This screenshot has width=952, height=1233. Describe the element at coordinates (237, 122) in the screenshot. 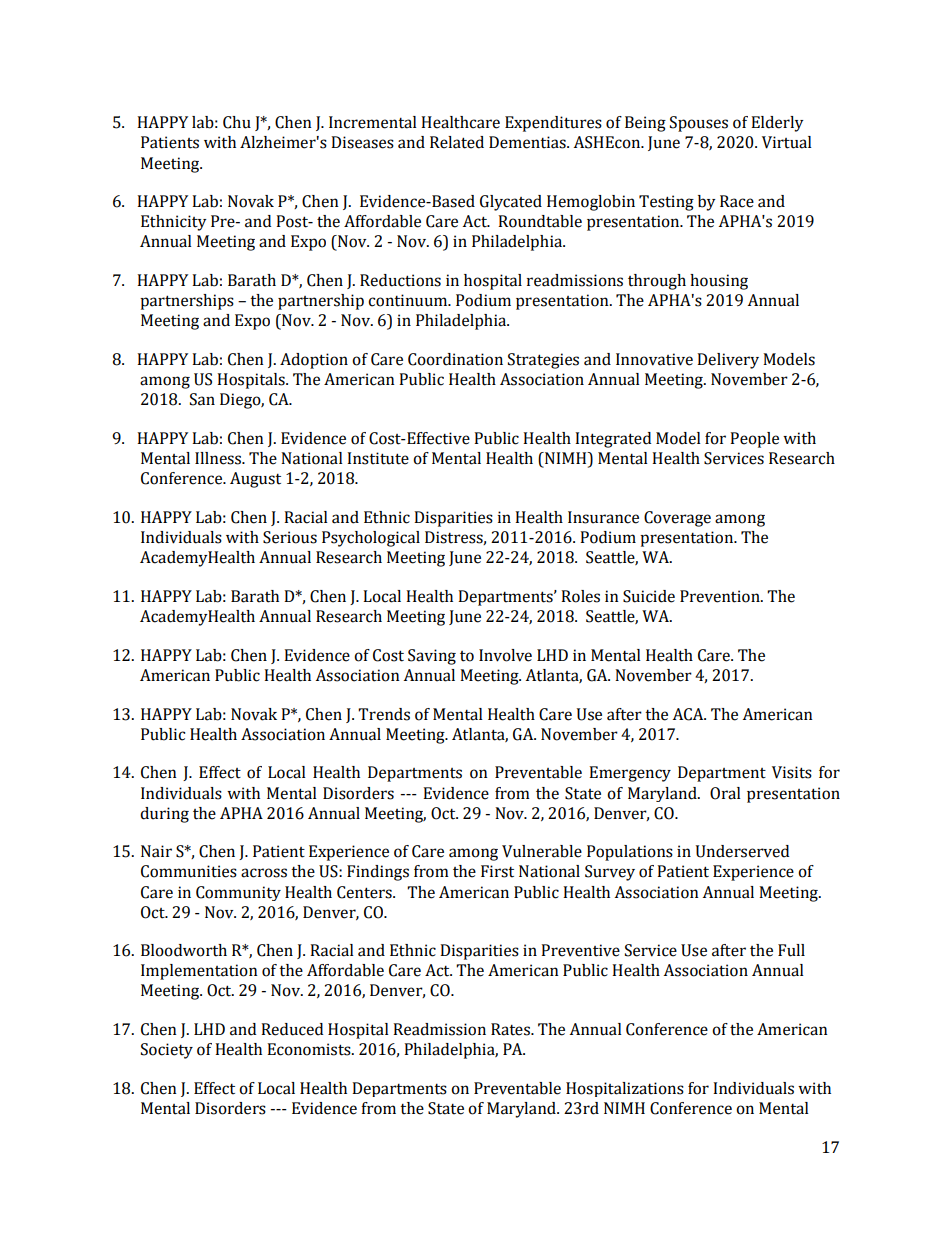

I see `Chu` at that location.
